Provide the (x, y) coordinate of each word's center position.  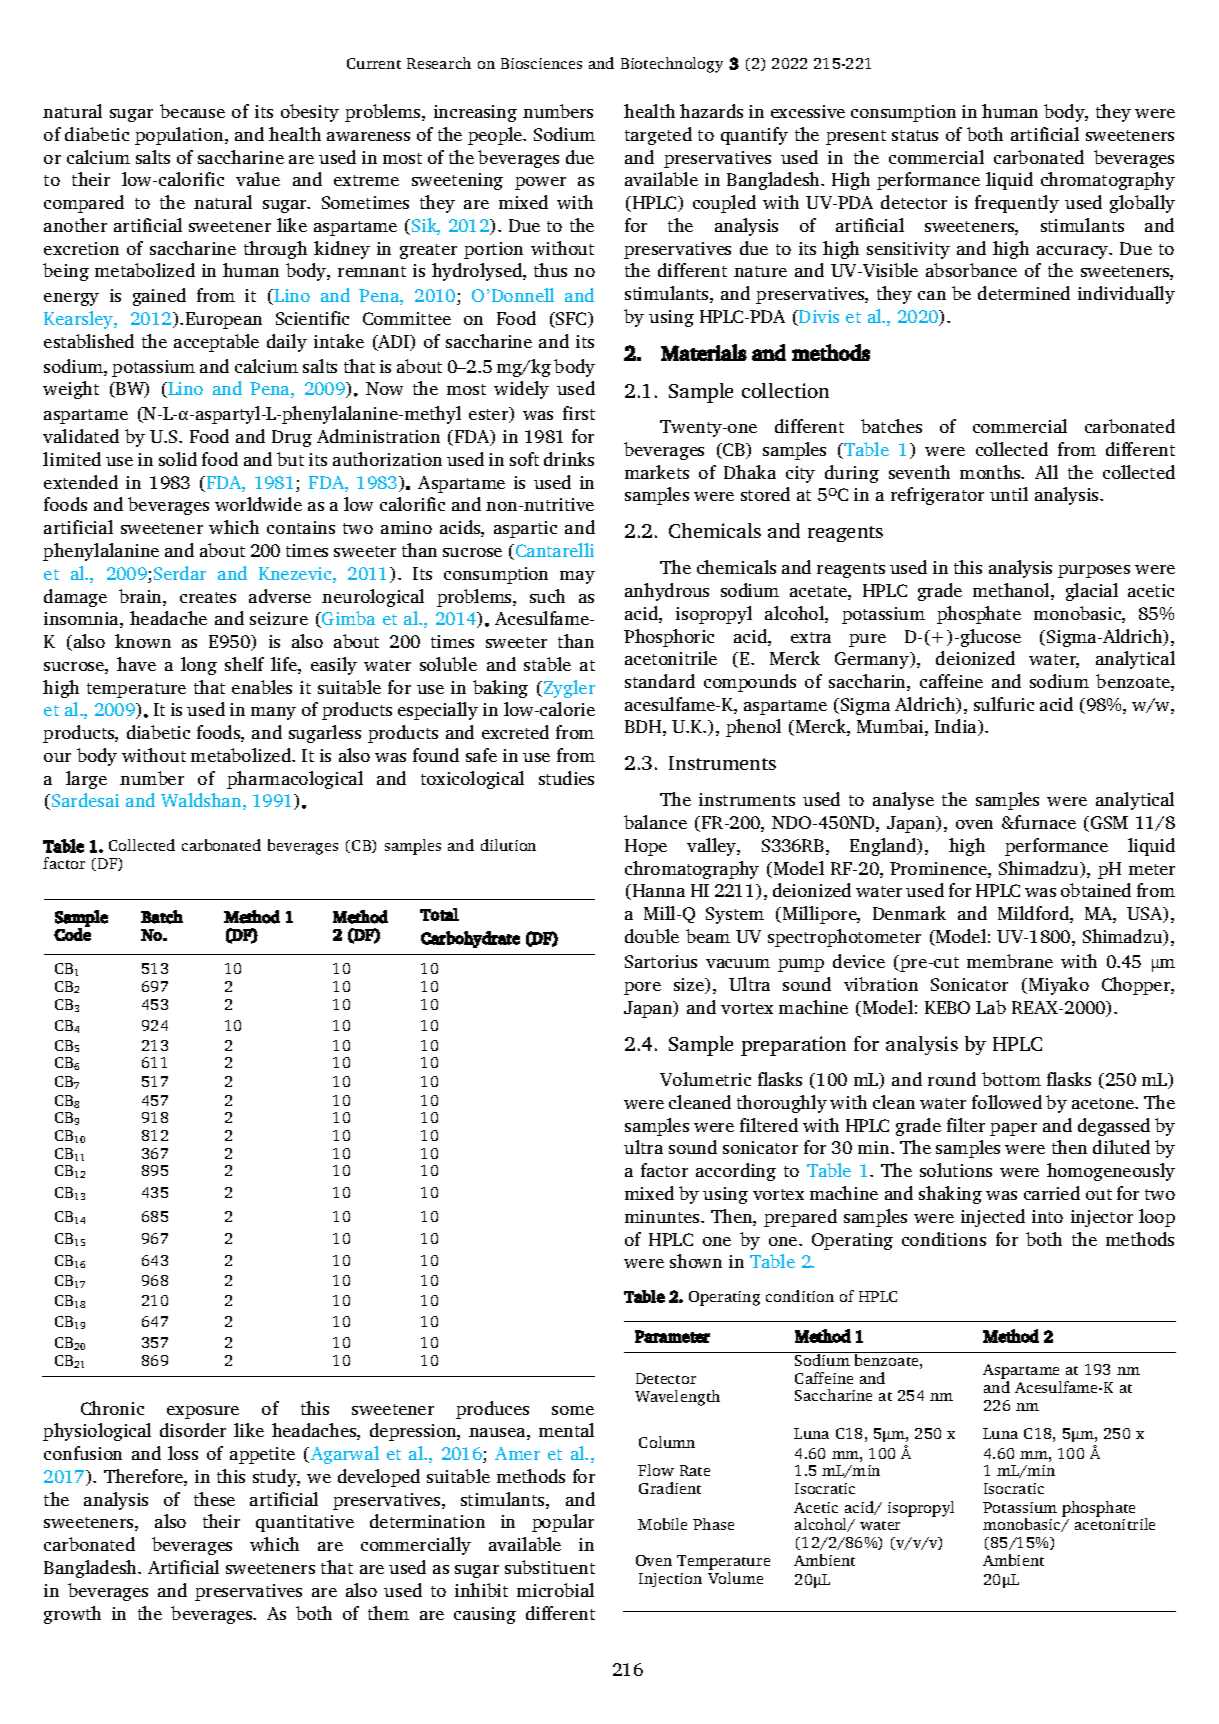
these (214, 1499)
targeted (658, 136)
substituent (550, 1567)
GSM (1108, 824)
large (86, 780)
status (915, 135)
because (192, 111)
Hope (646, 847)
